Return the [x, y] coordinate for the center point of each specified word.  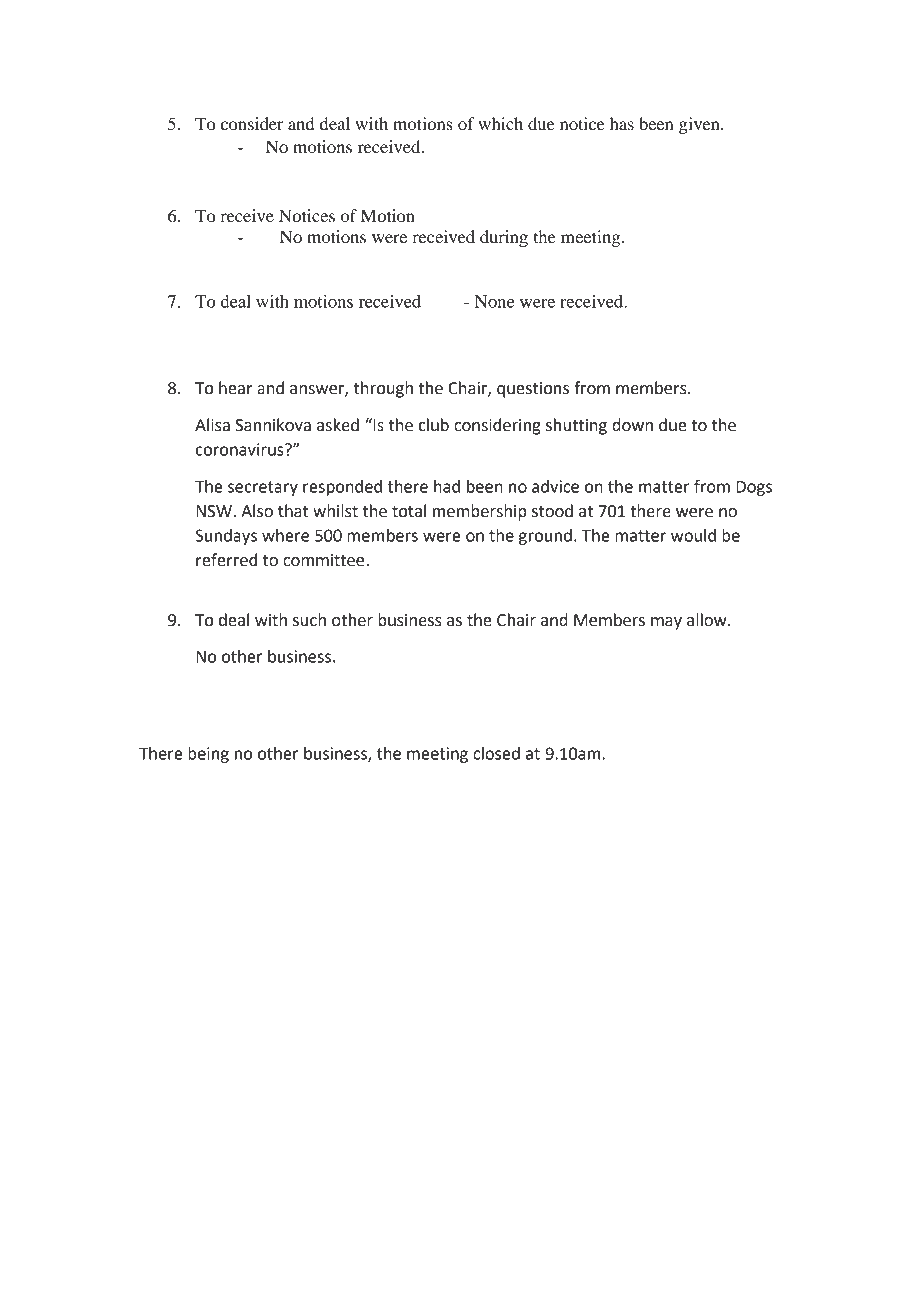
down [632, 425]
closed [496, 753]
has [622, 123]
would [693, 535]
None [494, 301]
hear [235, 388]
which [500, 123]
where [285, 535]
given [700, 125]
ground [545, 537]
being [208, 755]
